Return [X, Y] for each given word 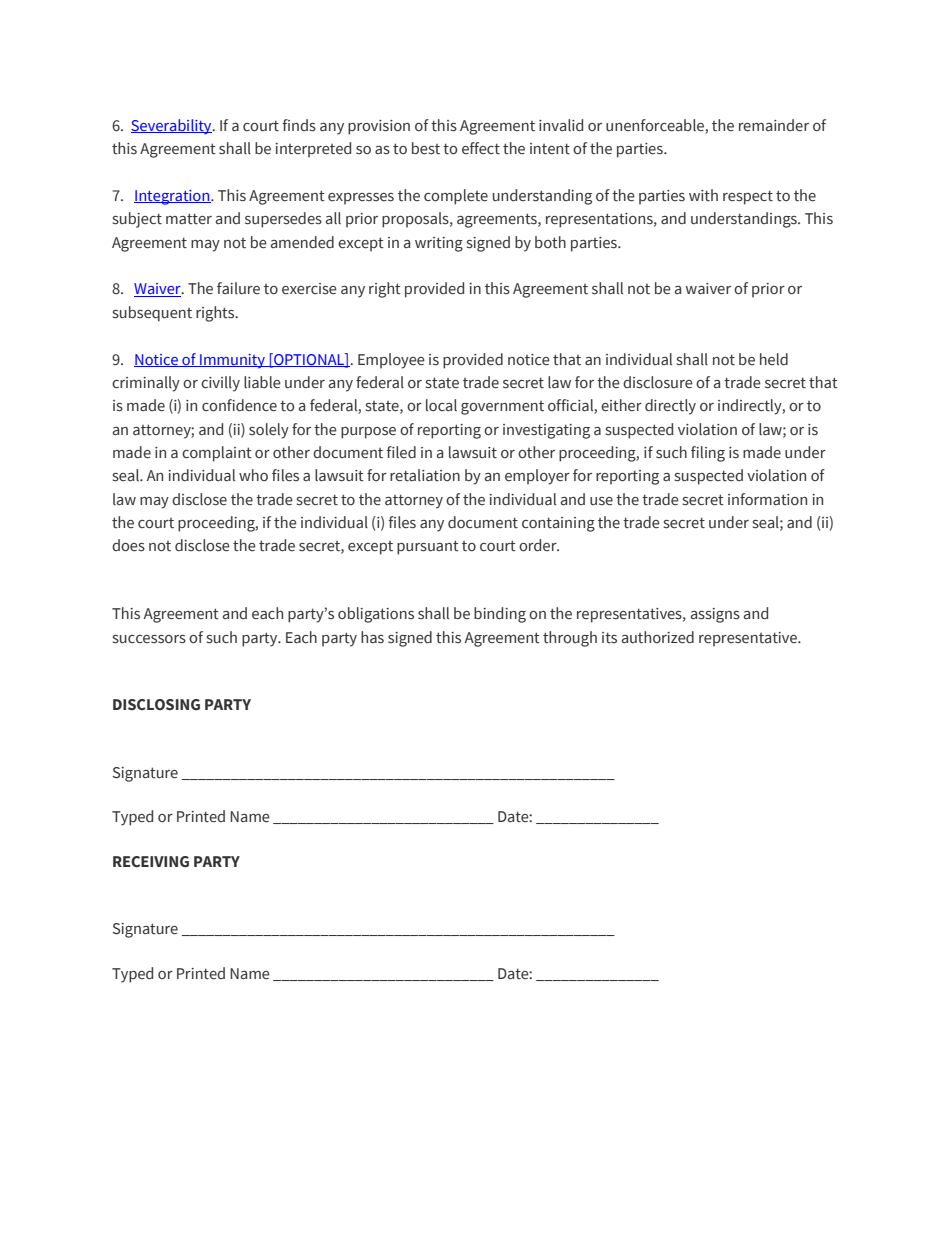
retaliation [425, 475]
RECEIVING [151, 862]
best [426, 148]
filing [708, 454]
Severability [172, 127]
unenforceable [656, 126]
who [253, 475]
